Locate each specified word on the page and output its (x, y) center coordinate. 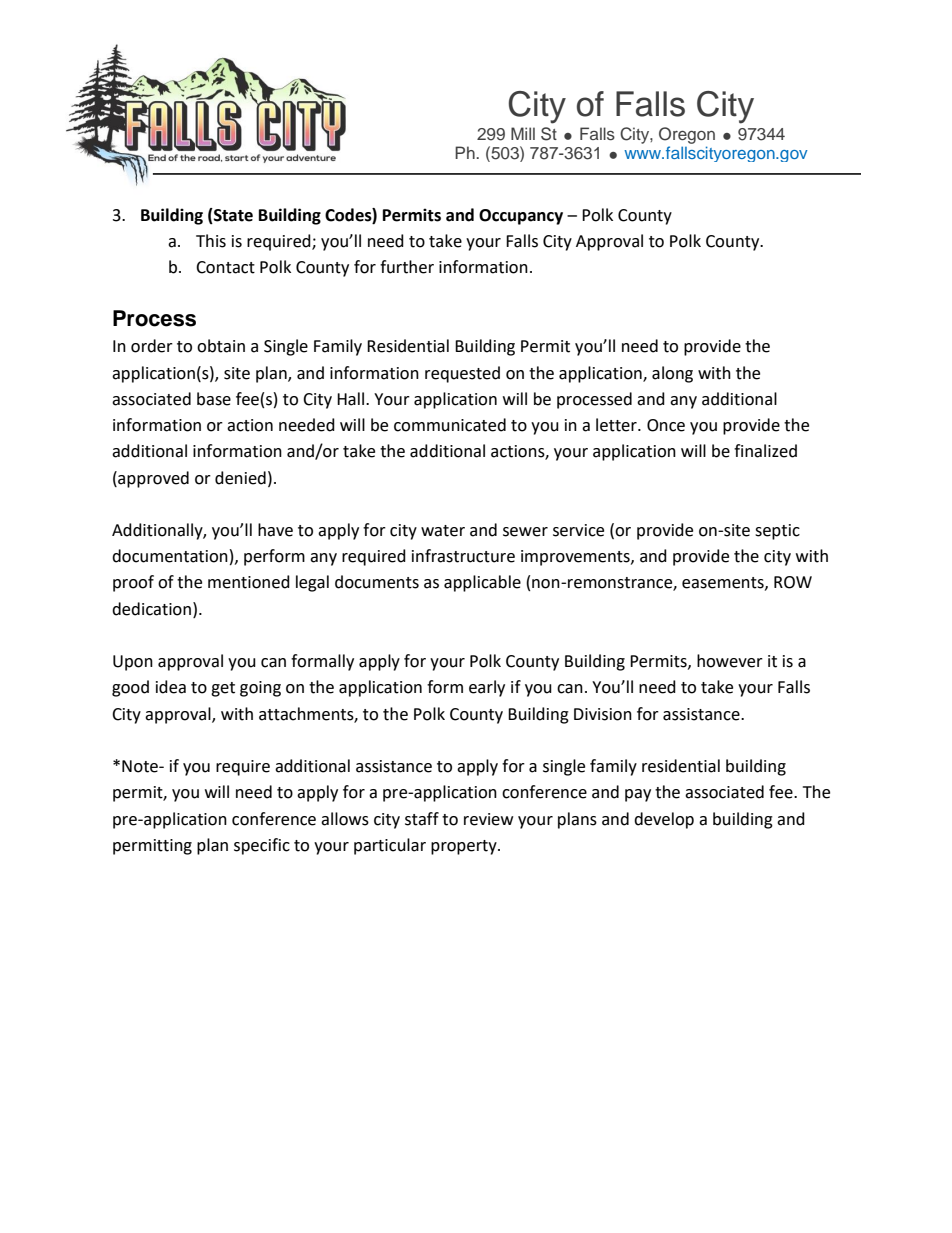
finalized (765, 451)
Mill (523, 133)
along (672, 374)
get (223, 689)
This (211, 241)
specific (262, 846)
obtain (221, 346)
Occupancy (521, 217)
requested (462, 374)
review (488, 819)
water (443, 531)
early (487, 688)
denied (240, 478)
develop (664, 820)
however (730, 661)
